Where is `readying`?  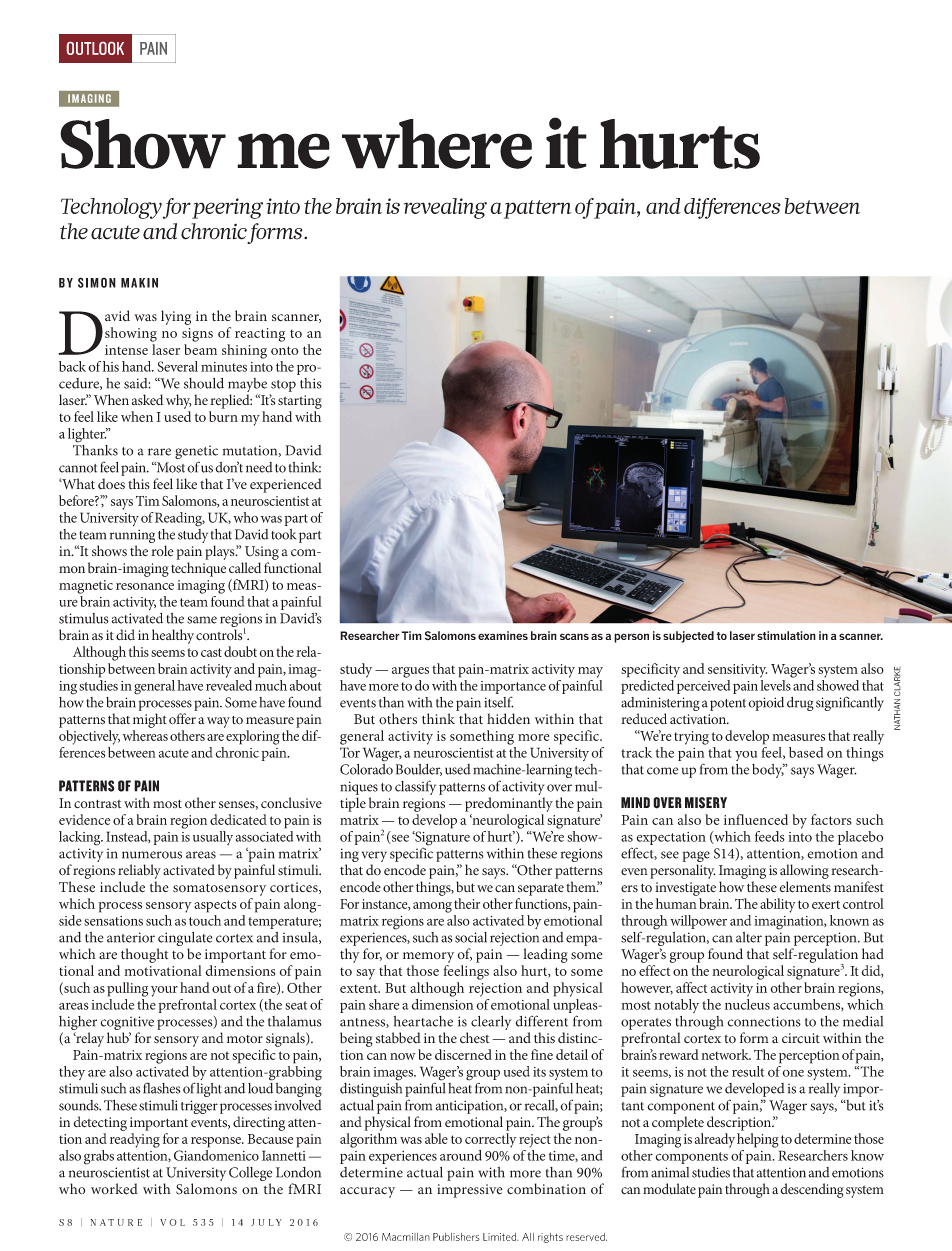 readying is located at coordinates (135, 1140).
